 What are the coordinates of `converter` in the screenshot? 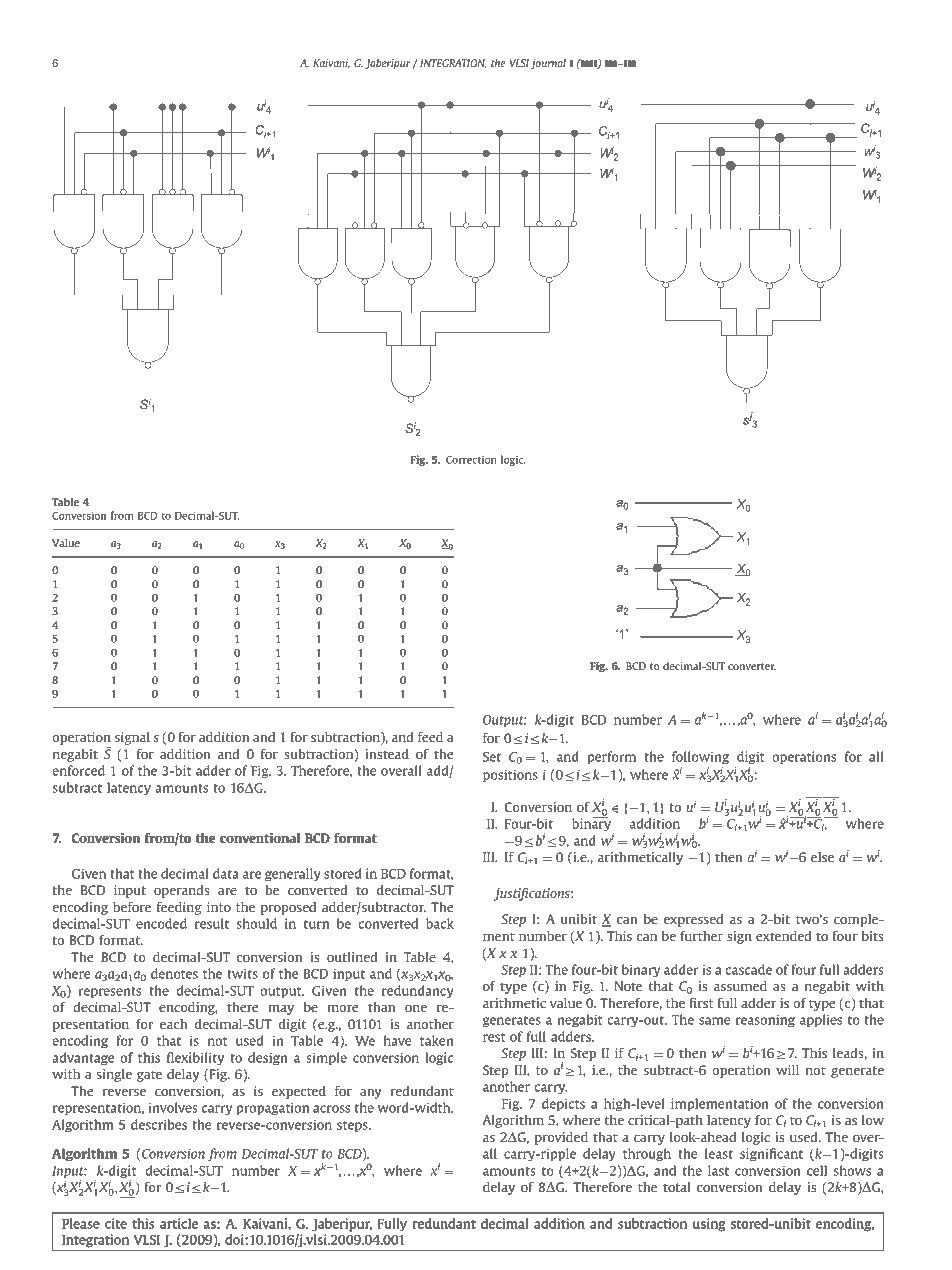 It's located at (752, 666).
